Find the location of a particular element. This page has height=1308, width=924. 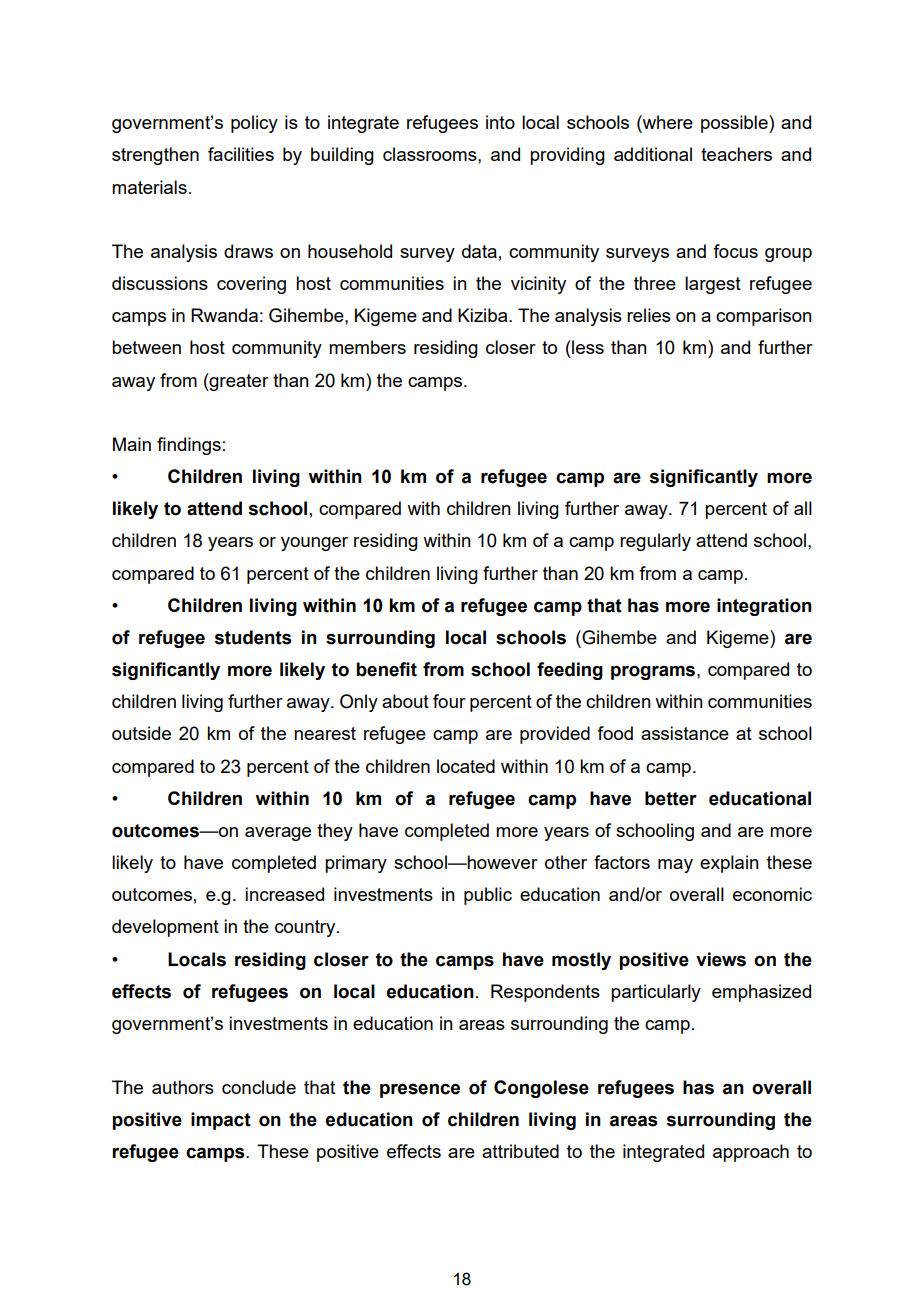

presence is located at coordinates (420, 1091).
